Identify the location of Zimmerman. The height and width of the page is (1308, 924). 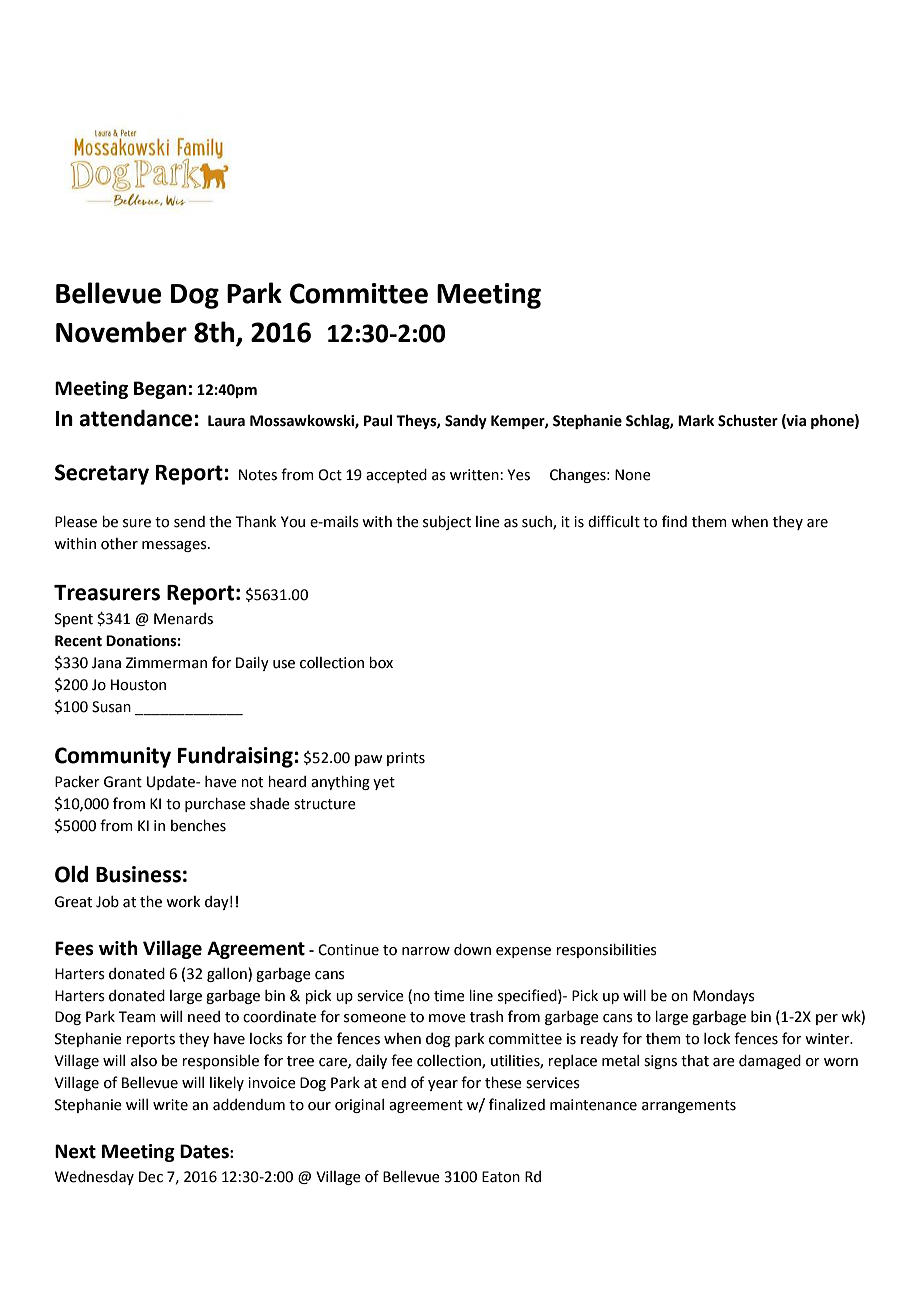
(166, 663).
